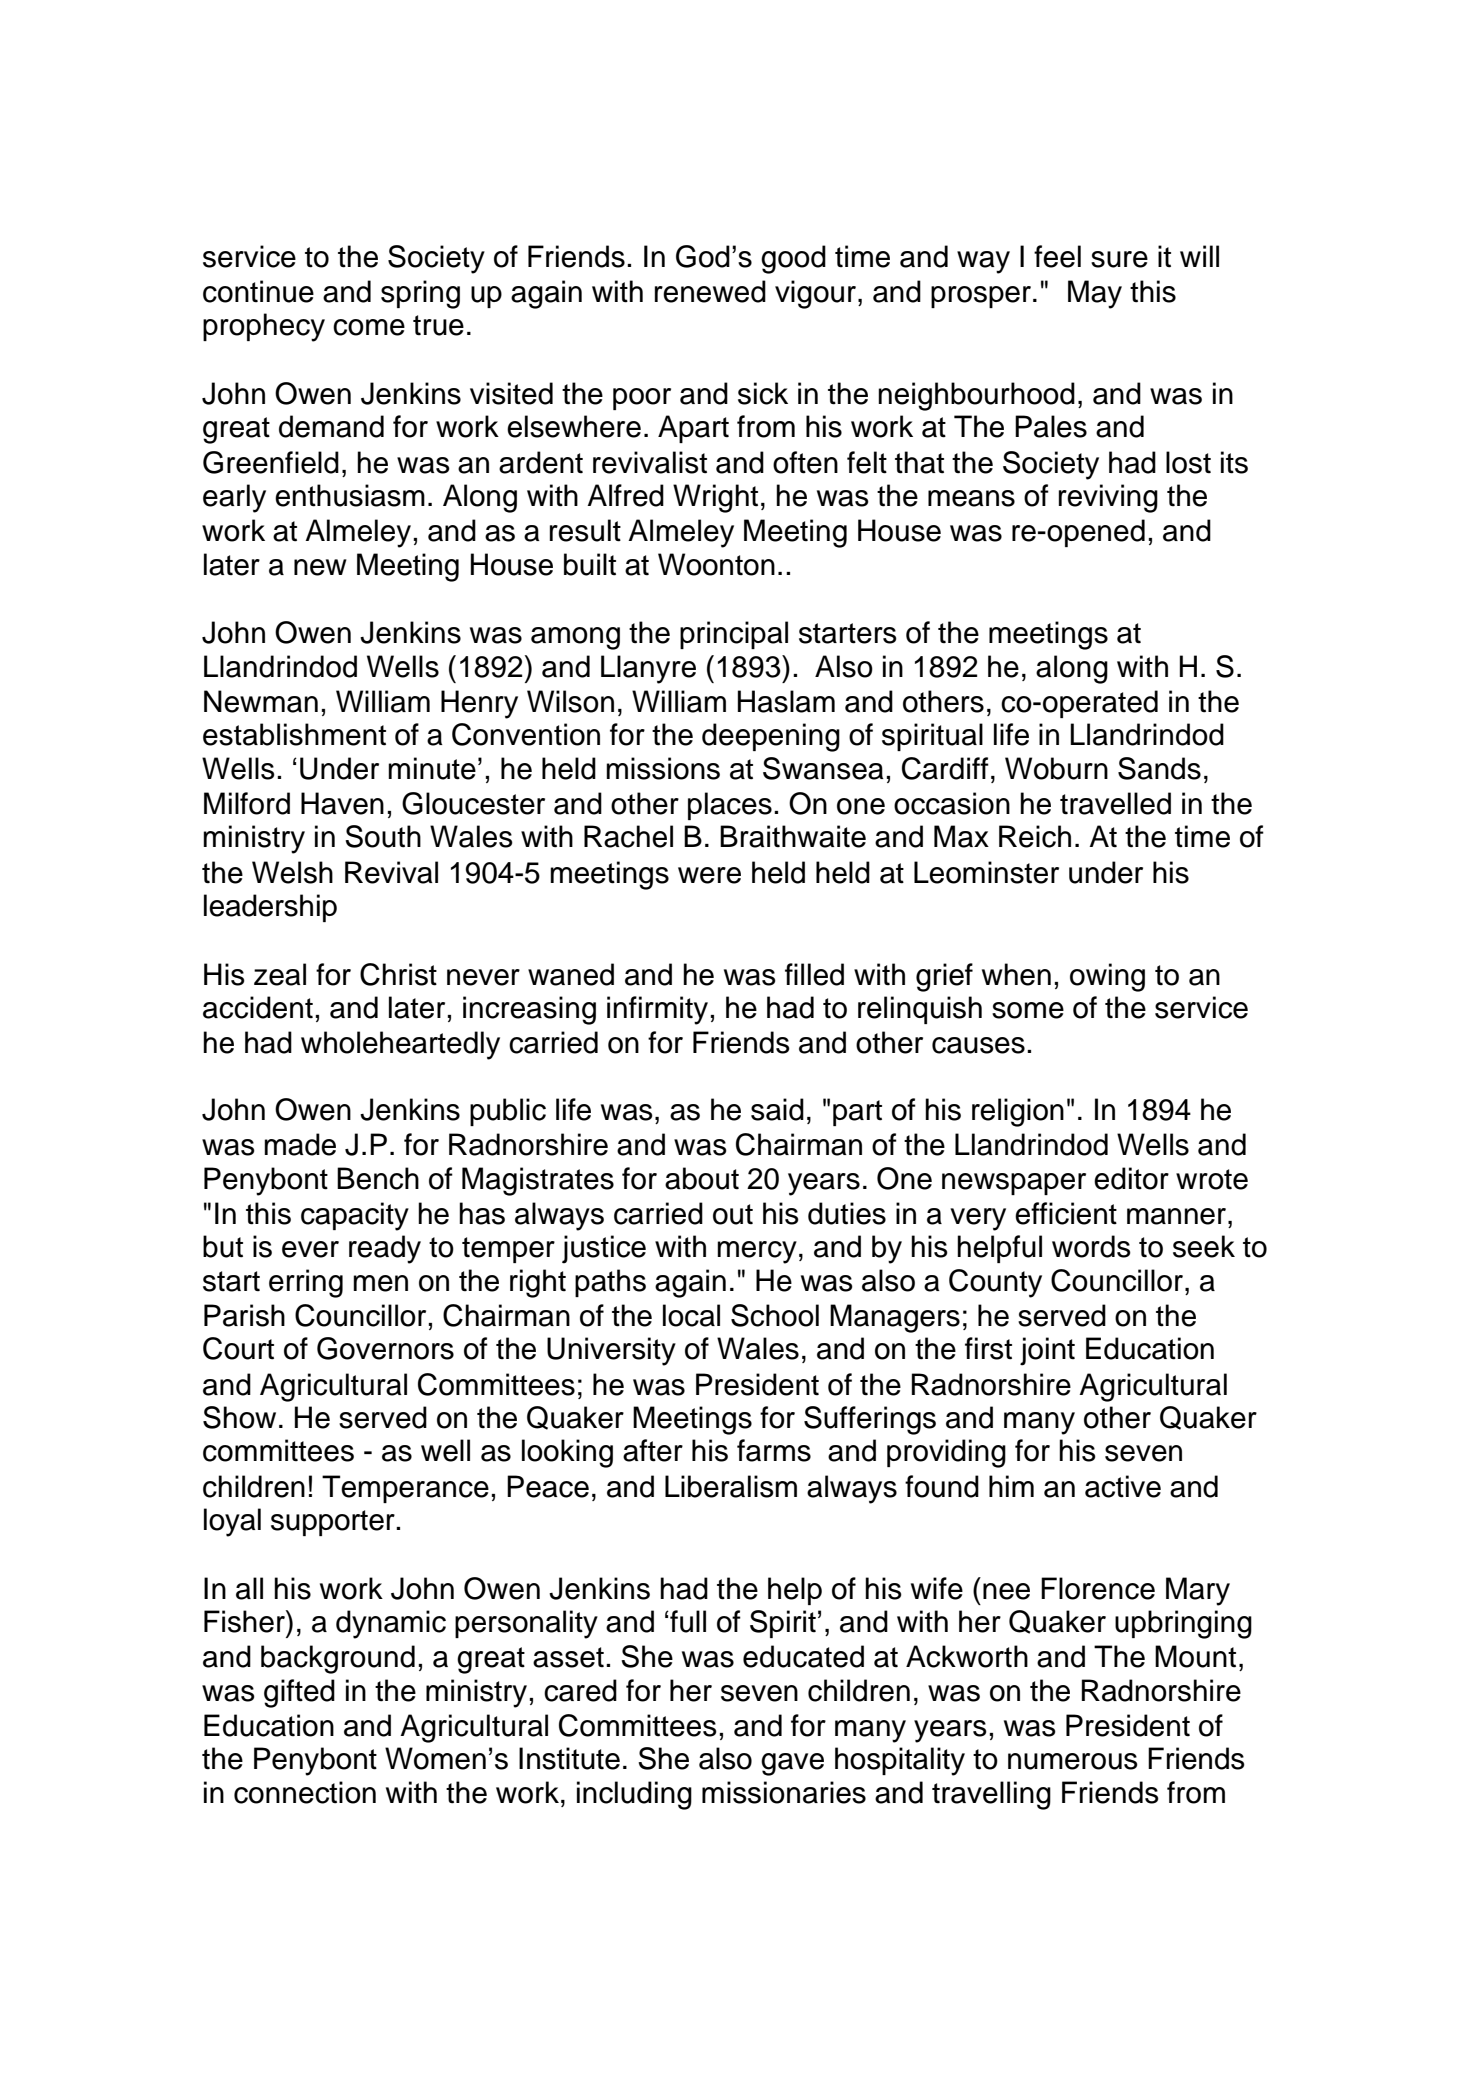  What do you see at coordinates (710, 291) in the screenshot?
I see `renewed` at bounding box center [710, 291].
